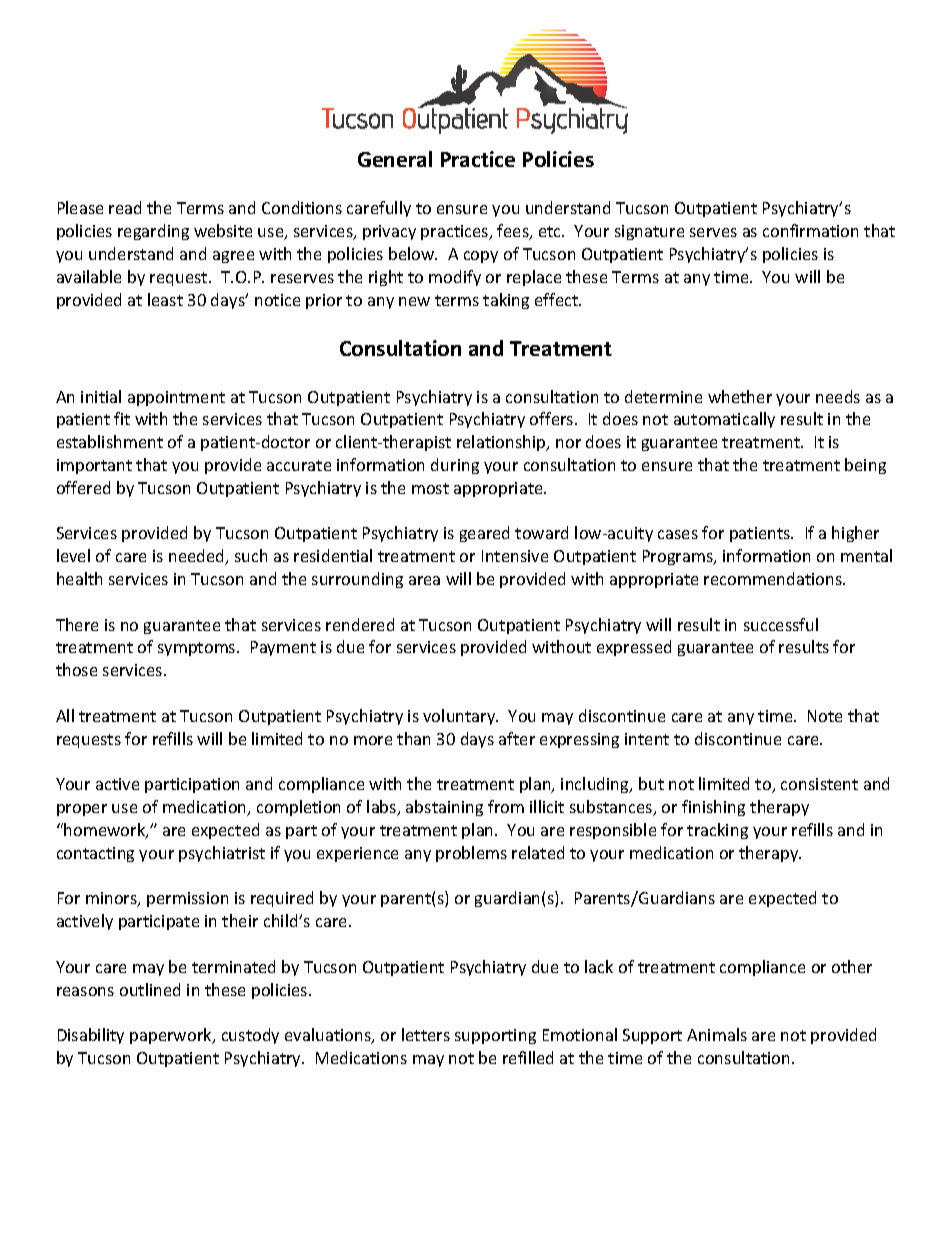  Describe the element at coordinates (172, 1036) in the screenshot. I see `paperwork` at that location.
